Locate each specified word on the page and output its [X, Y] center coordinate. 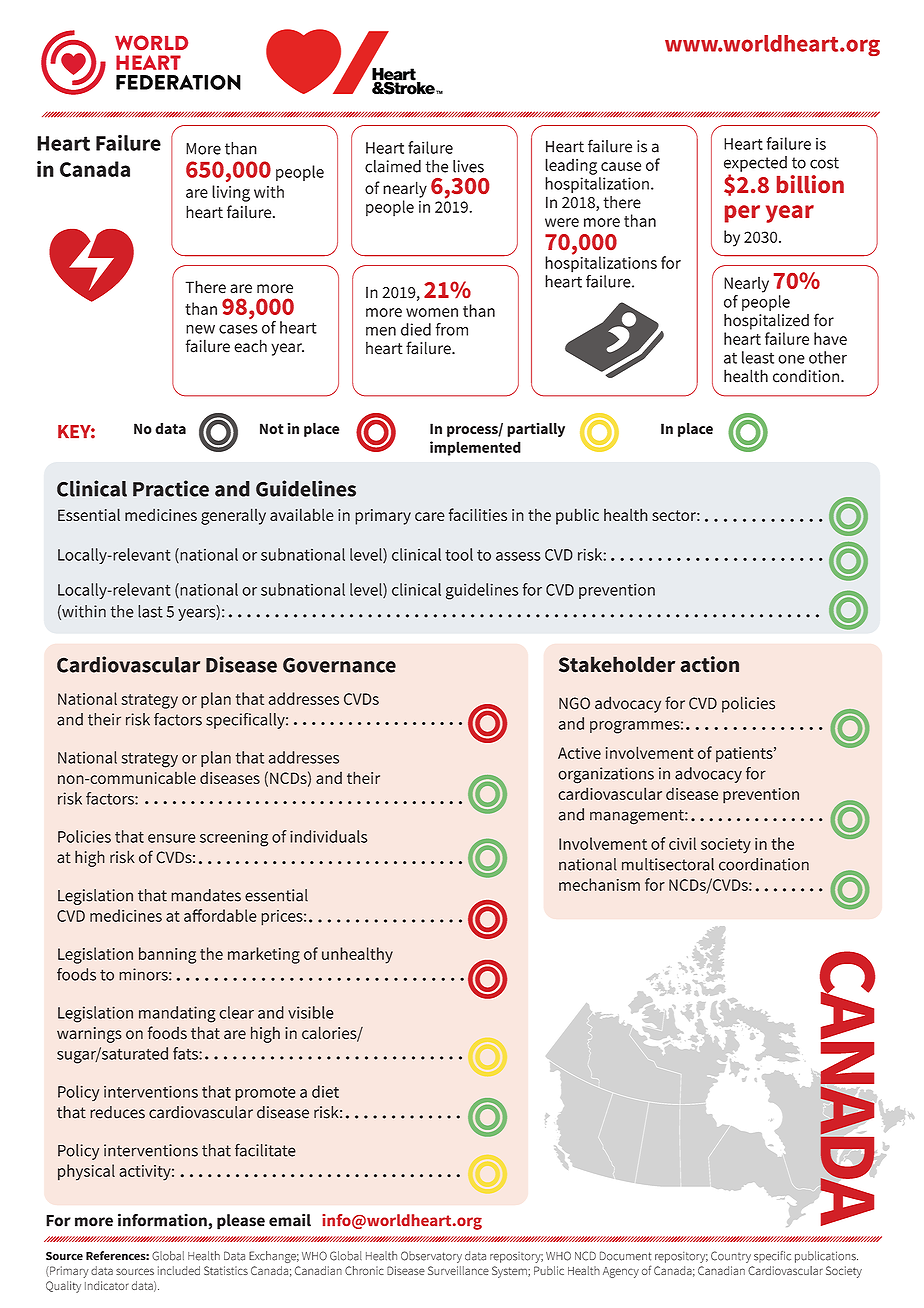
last [150, 611]
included [179, 1270]
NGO [574, 703]
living [231, 193]
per [742, 214]
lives [468, 166]
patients [745, 754]
